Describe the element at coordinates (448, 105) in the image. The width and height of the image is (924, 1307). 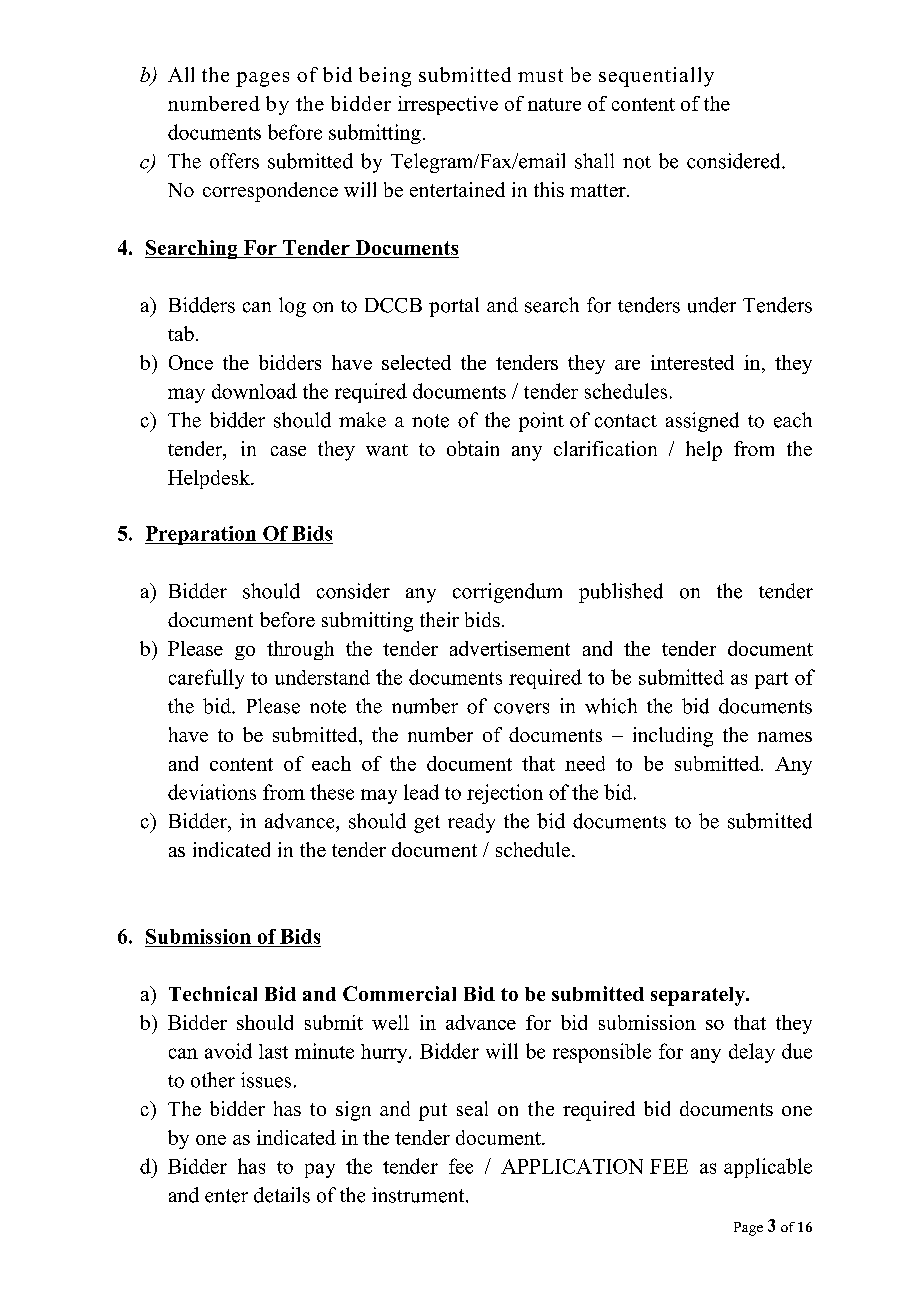
I see `irrespective` at that location.
